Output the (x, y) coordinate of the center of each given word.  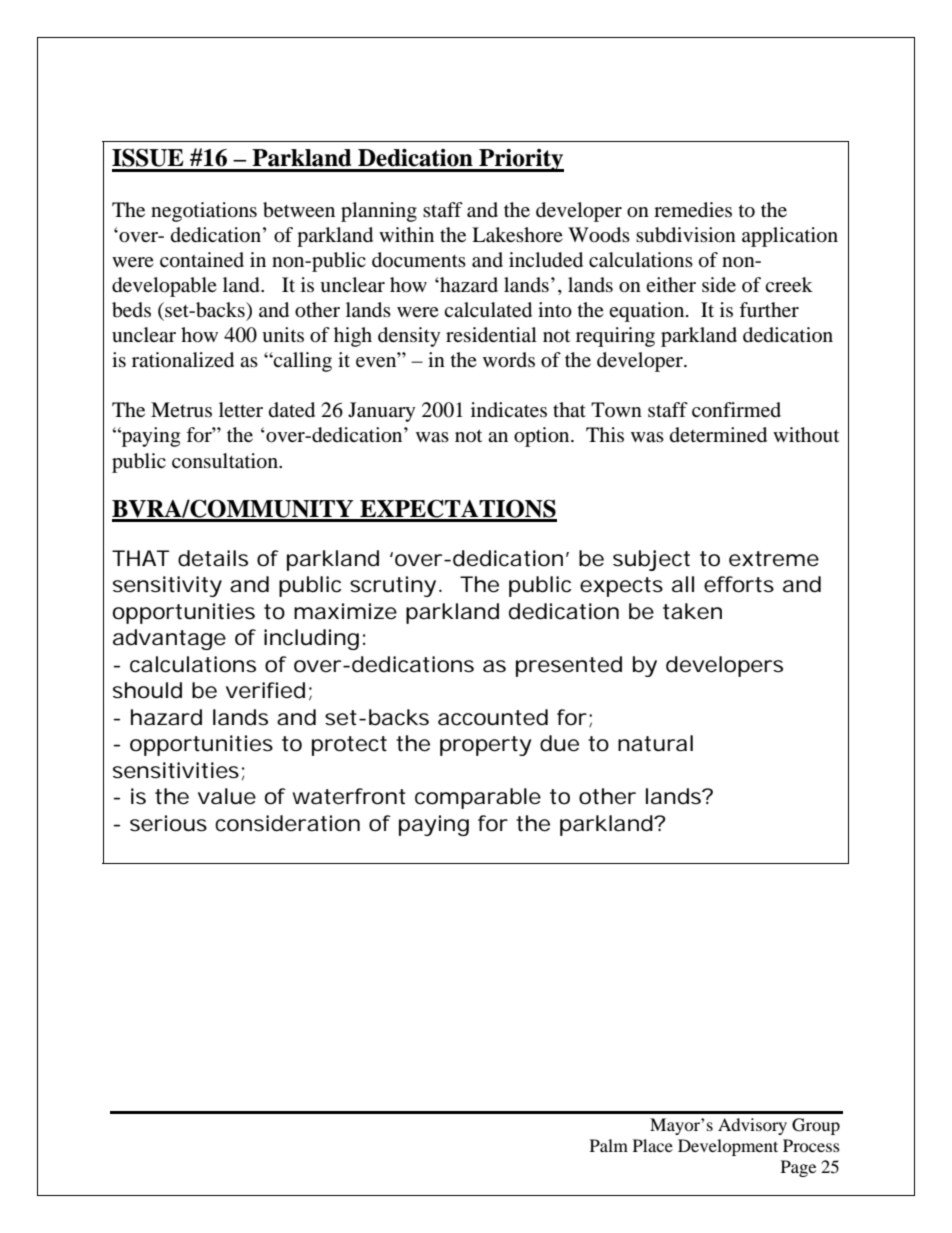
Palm (609, 1145)
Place (653, 1145)
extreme (774, 559)
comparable (478, 798)
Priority (520, 160)
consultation (226, 461)
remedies (693, 210)
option (543, 437)
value (227, 796)
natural (655, 743)
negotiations (204, 212)
